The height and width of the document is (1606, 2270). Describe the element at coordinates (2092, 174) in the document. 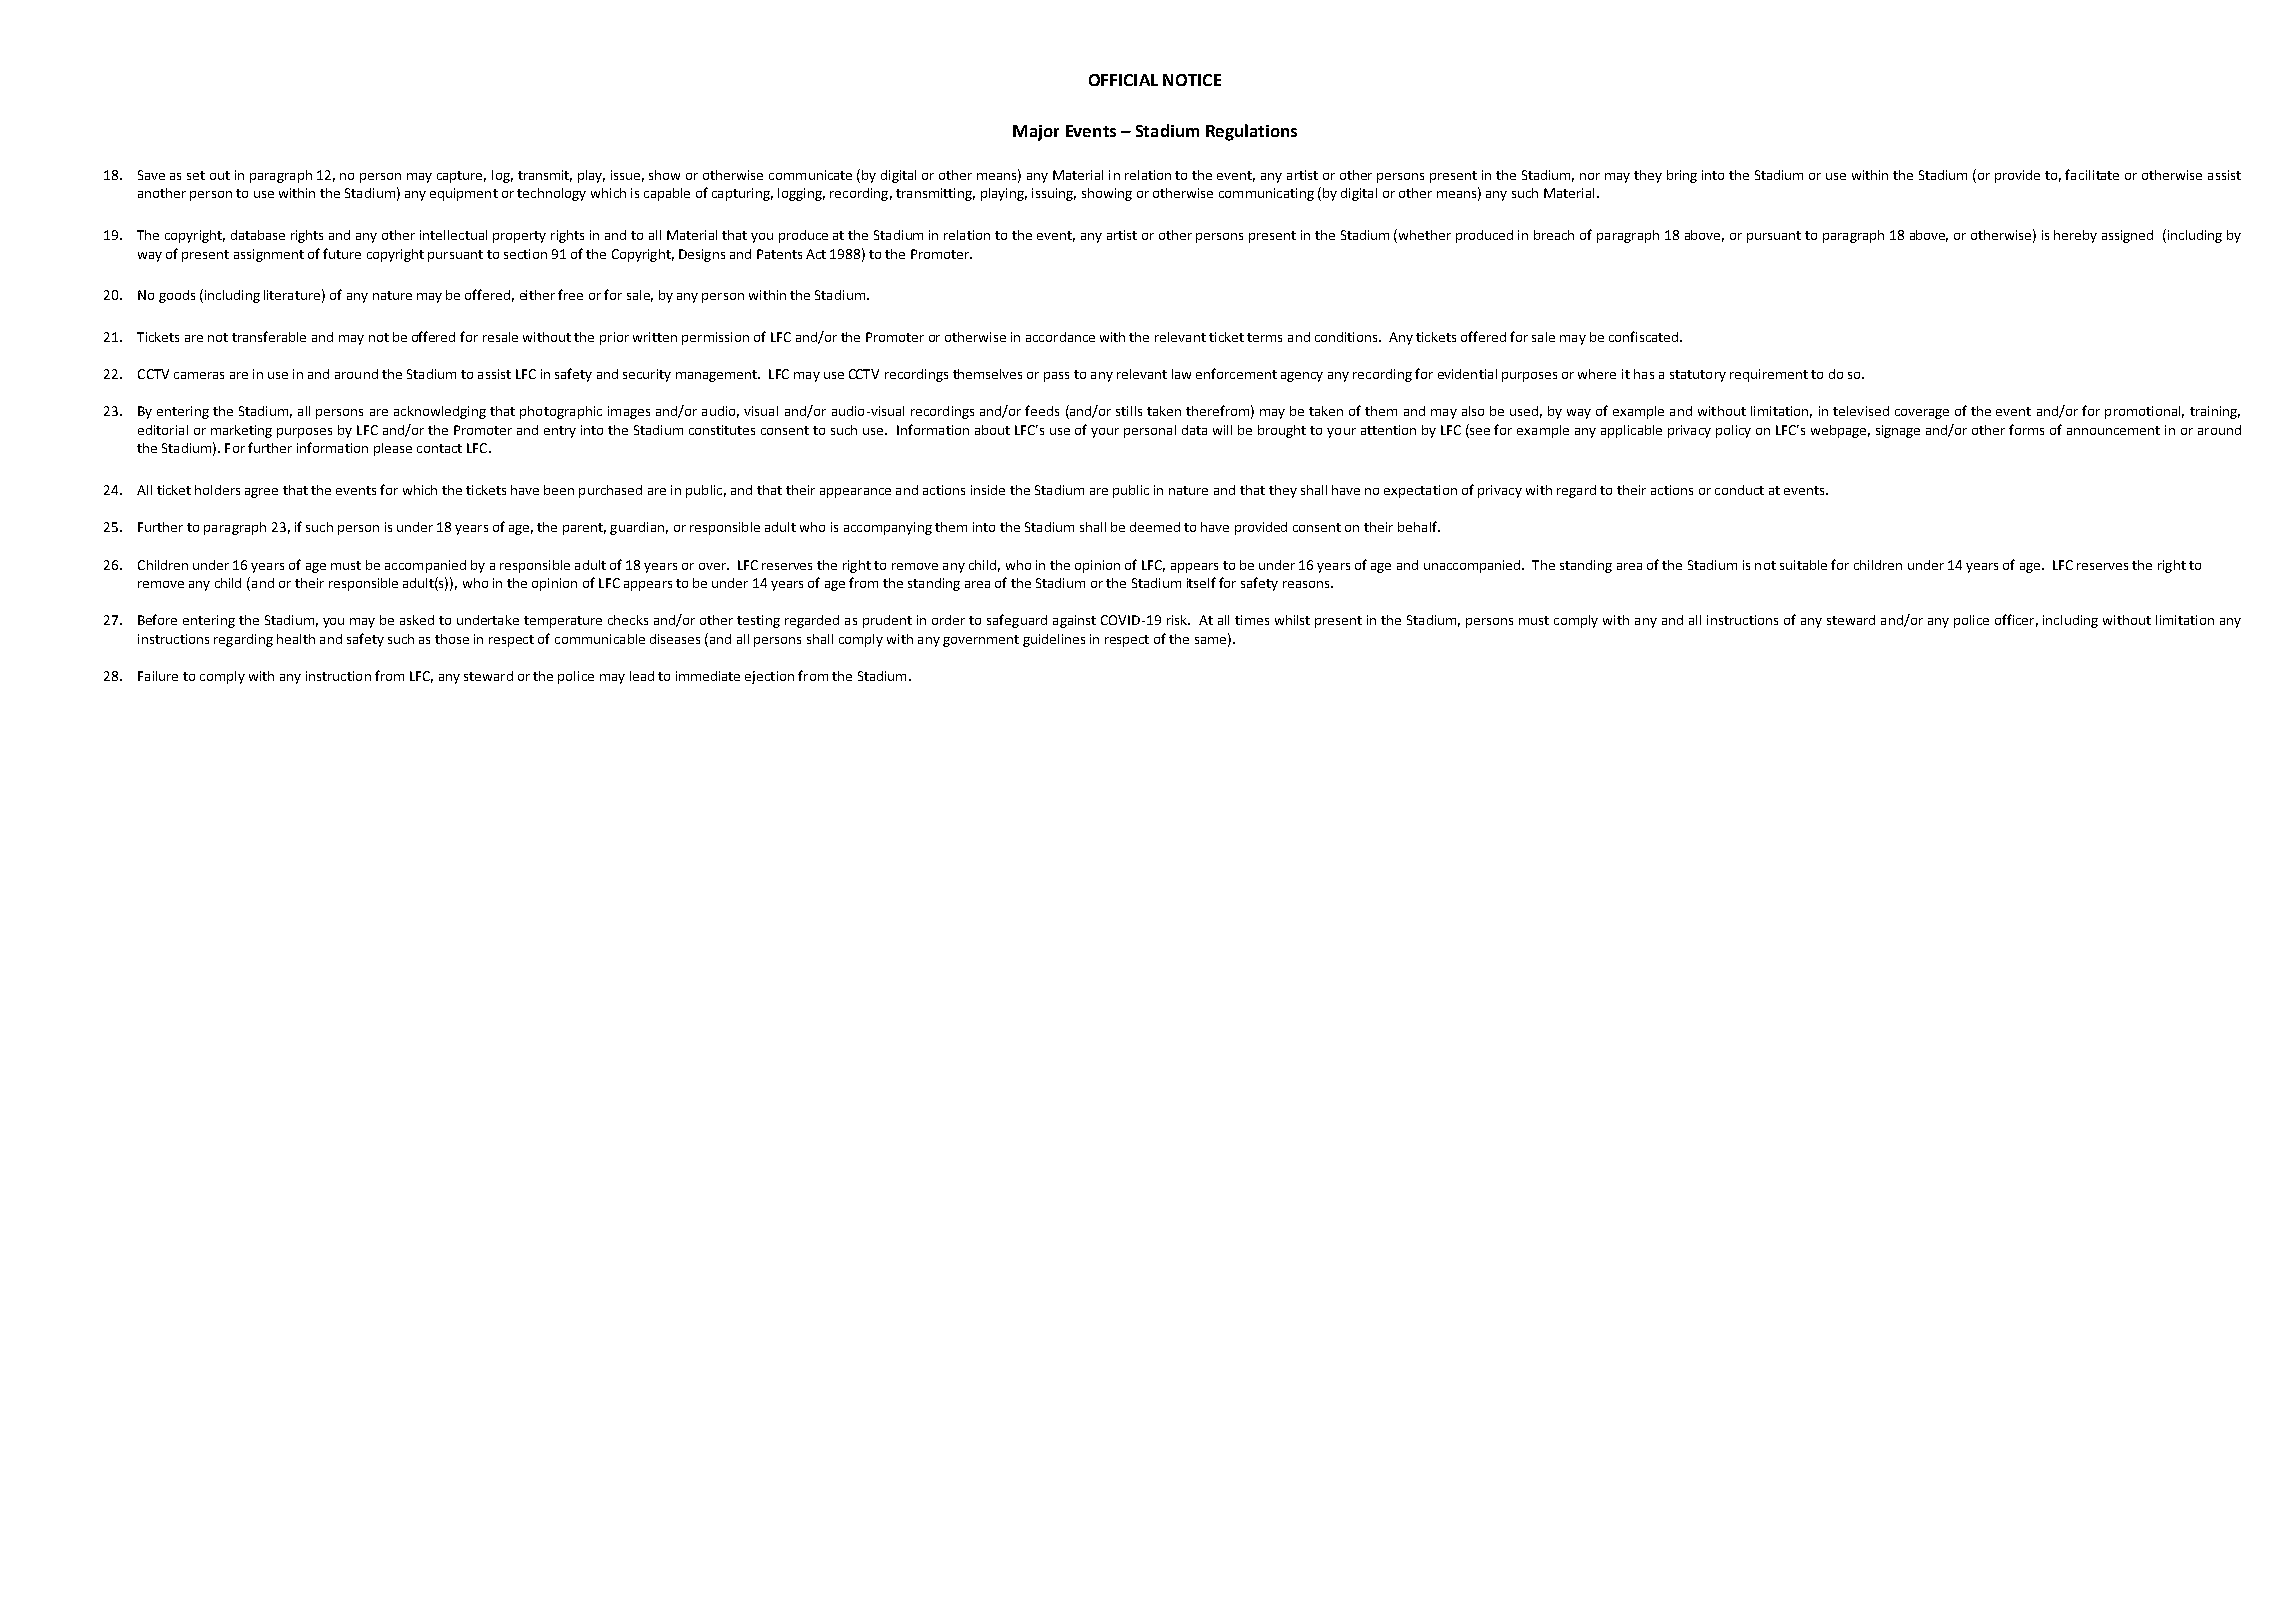

I see `facilitate` at that location.
